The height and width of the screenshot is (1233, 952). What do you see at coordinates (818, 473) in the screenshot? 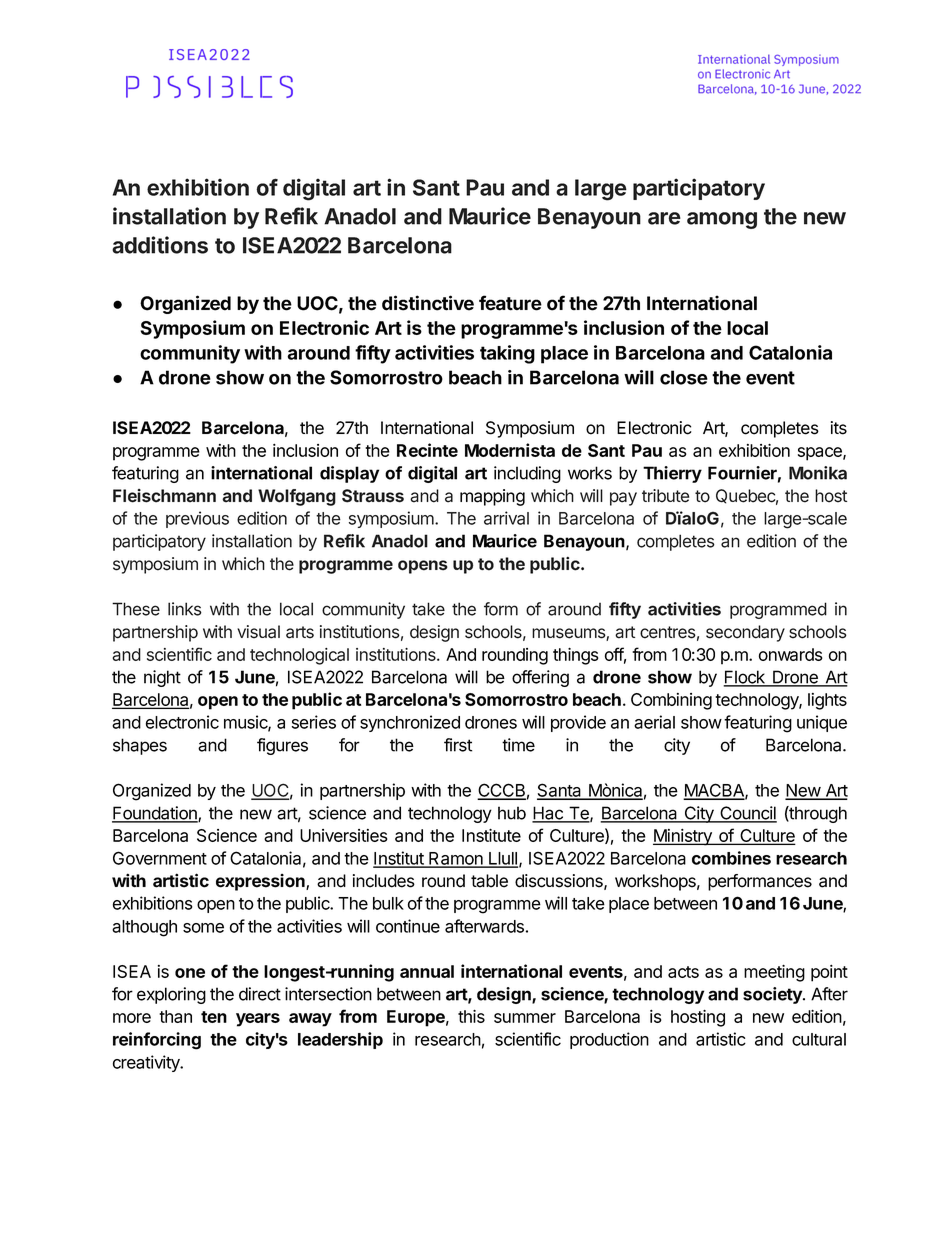
I see `Monika` at bounding box center [818, 473].
